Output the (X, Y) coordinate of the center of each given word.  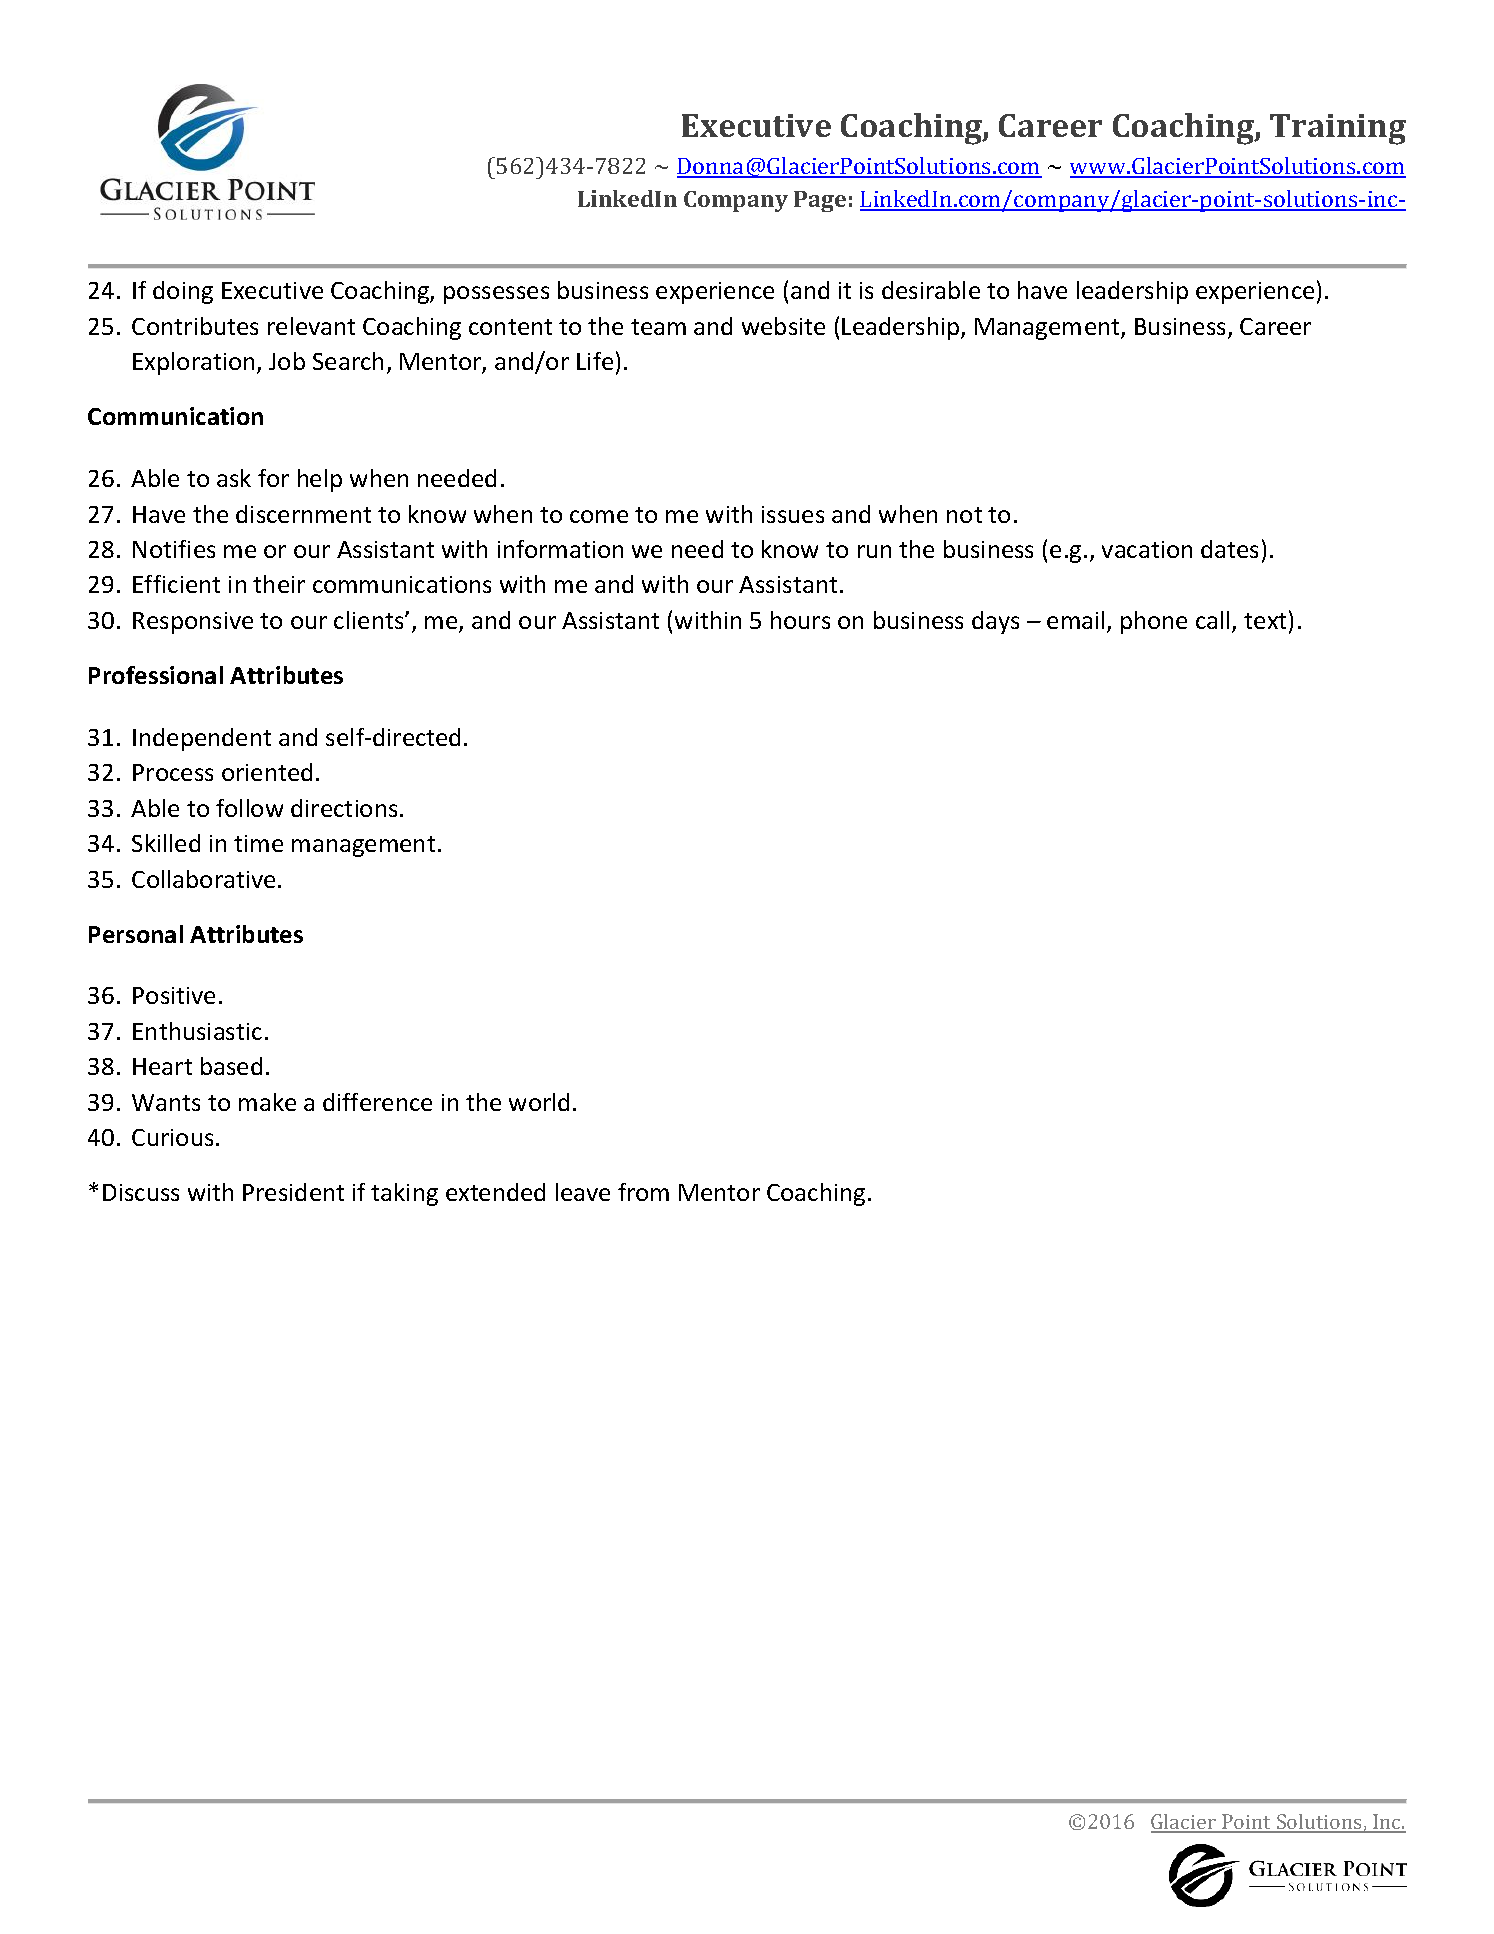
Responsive (193, 623)
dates (1229, 549)
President (293, 1192)
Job (287, 361)
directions (344, 808)
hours (800, 620)
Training (1338, 129)
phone (1154, 622)
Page (820, 201)
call (1212, 620)
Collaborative (203, 879)
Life (595, 361)
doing (183, 292)
